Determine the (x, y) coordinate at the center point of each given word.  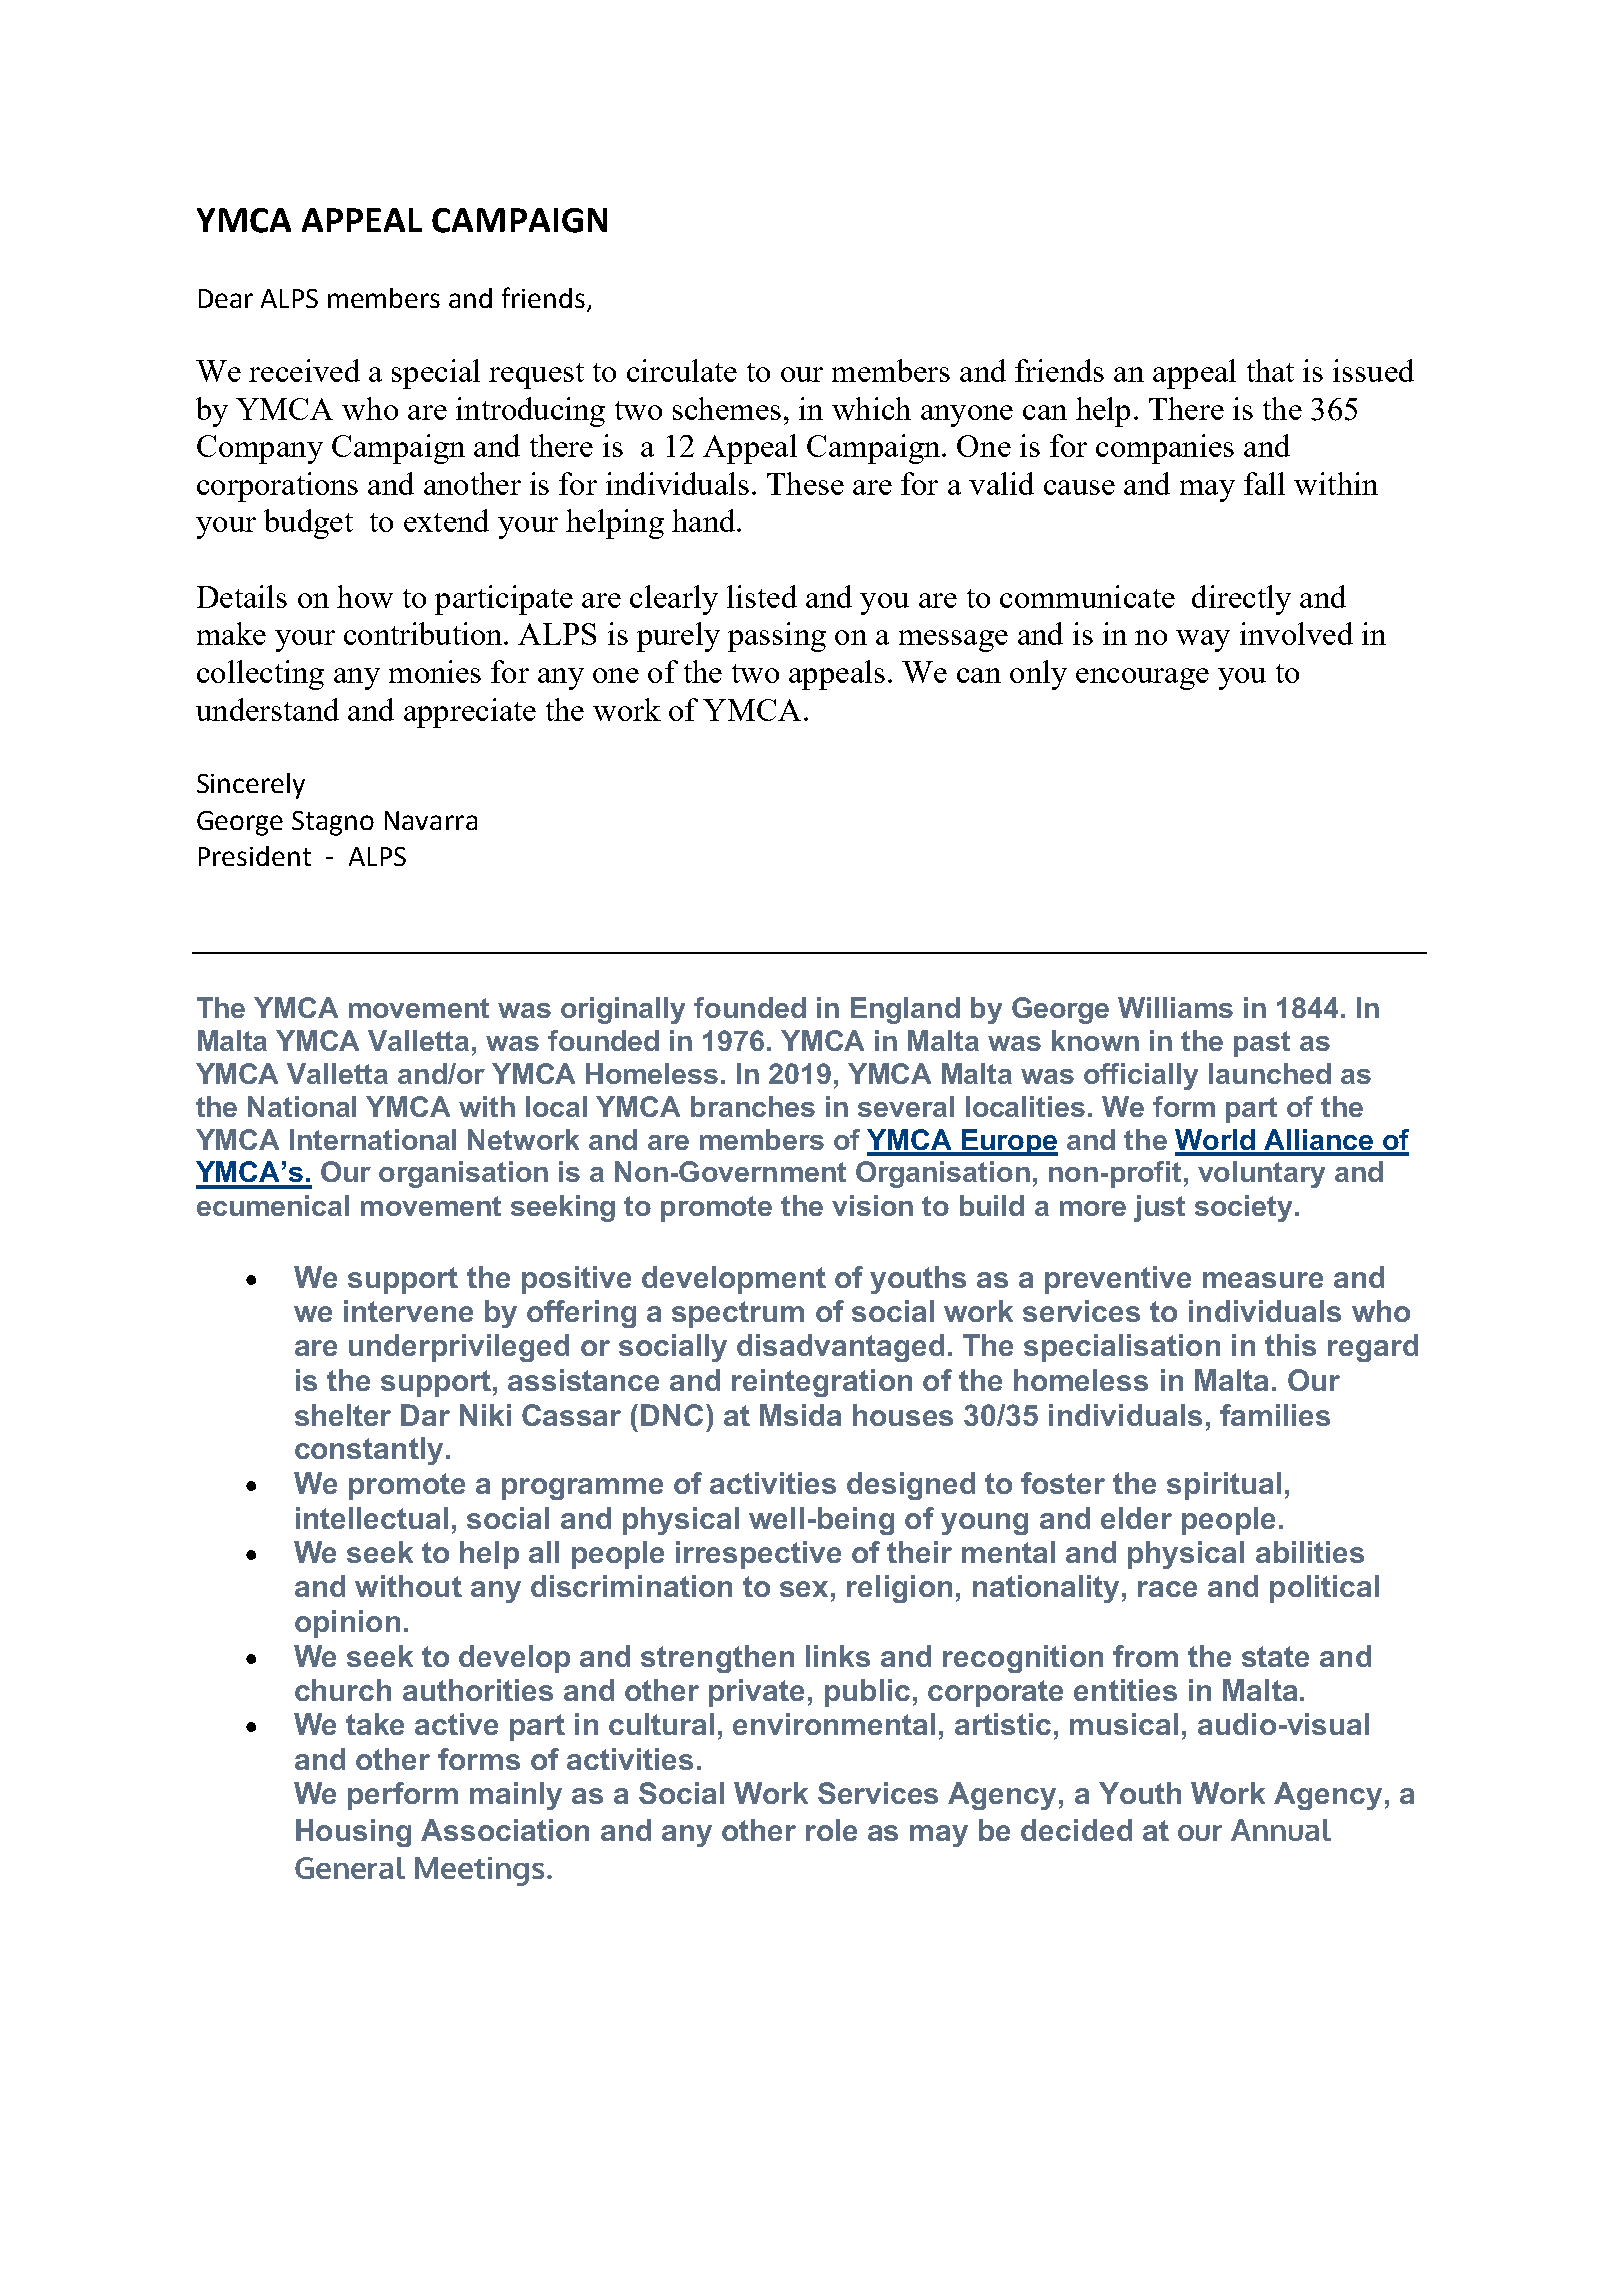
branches (753, 1106)
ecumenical (273, 1205)
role (831, 1830)
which (871, 408)
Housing (353, 1833)
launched (1270, 1073)
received (304, 370)
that (1270, 370)
